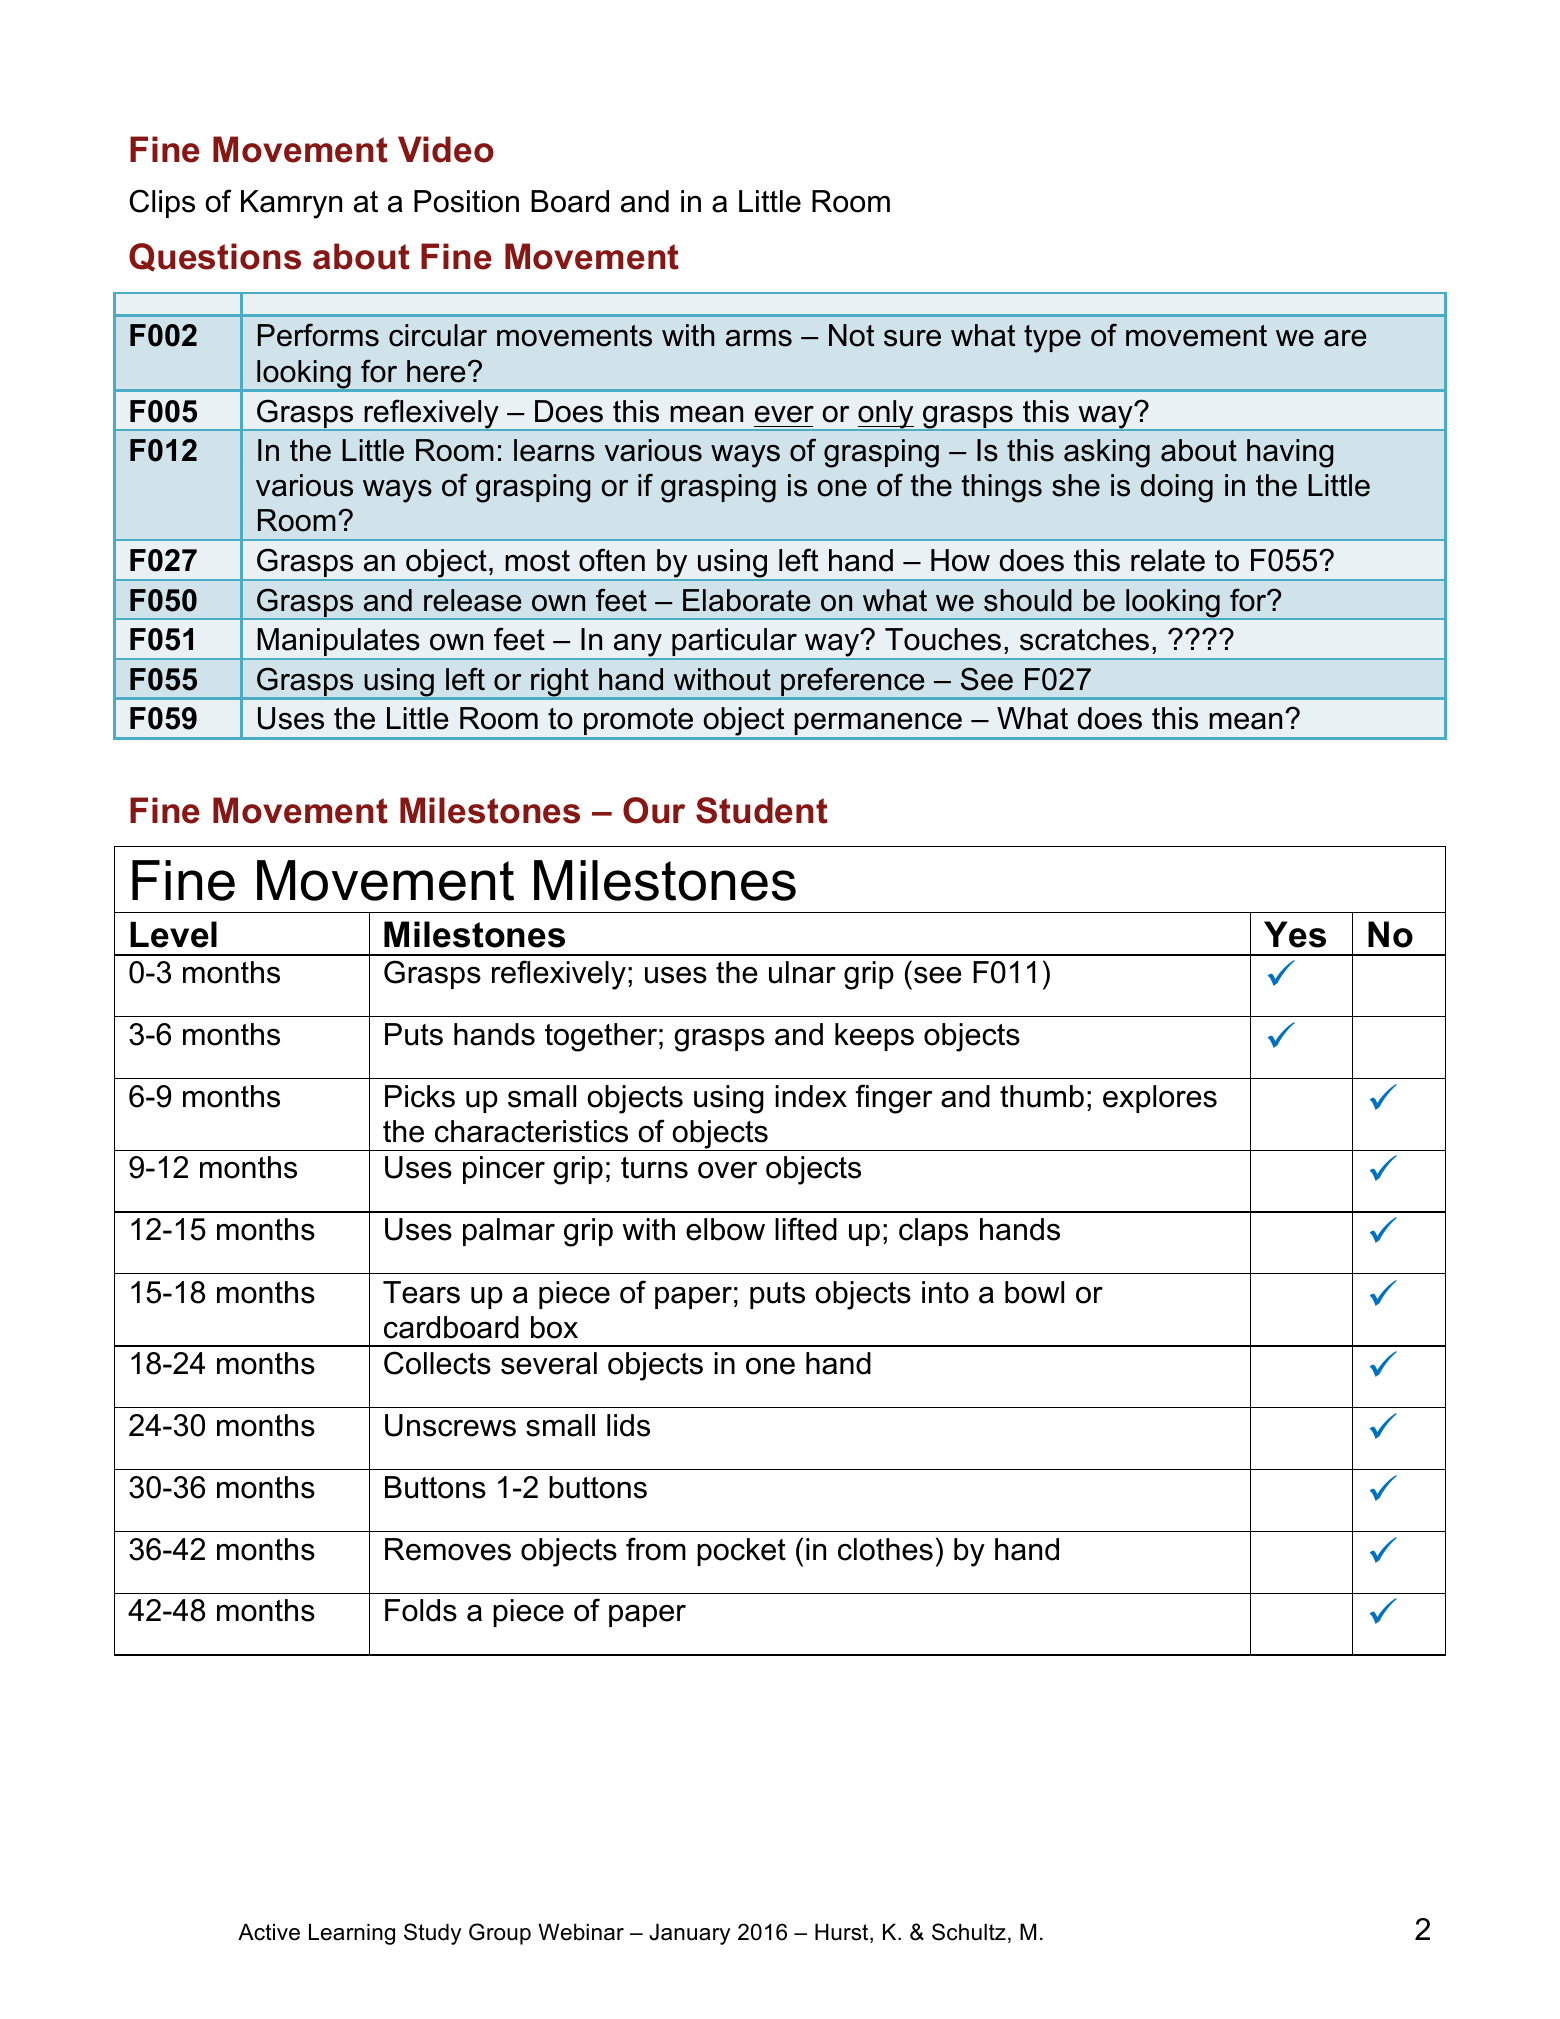  What do you see at coordinates (628, 1425) in the screenshot?
I see `lids` at bounding box center [628, 1425].
